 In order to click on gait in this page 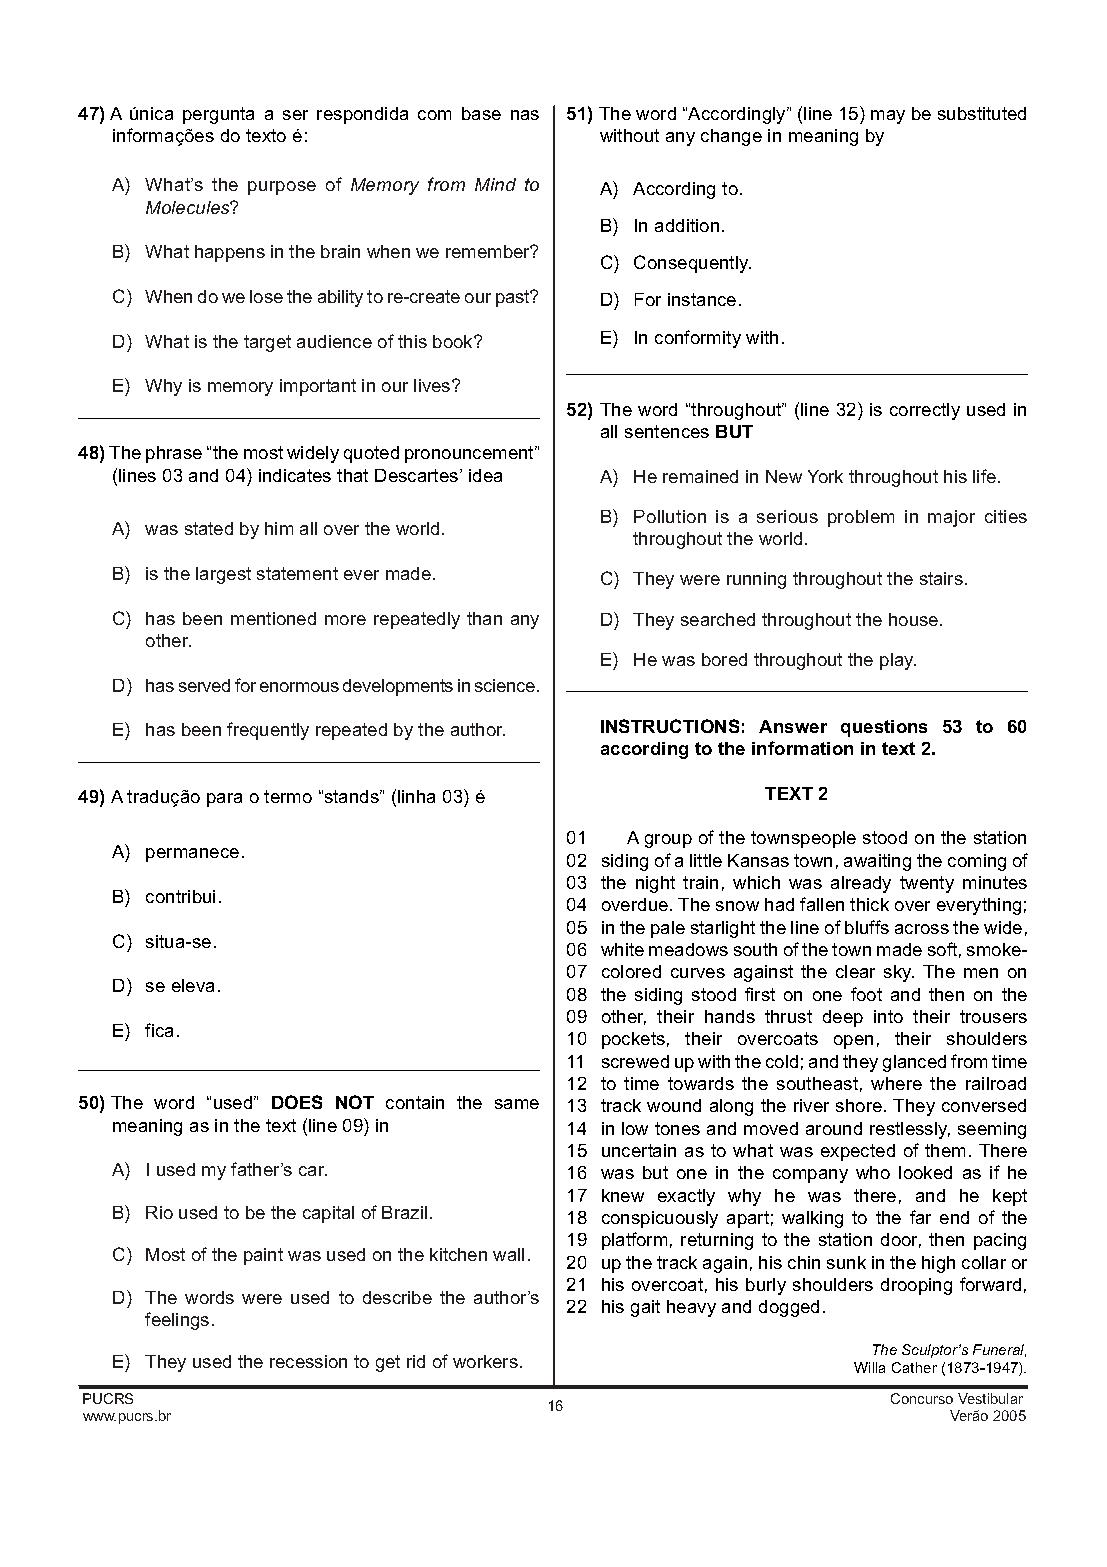, I will do `click(645, 1308)`.
